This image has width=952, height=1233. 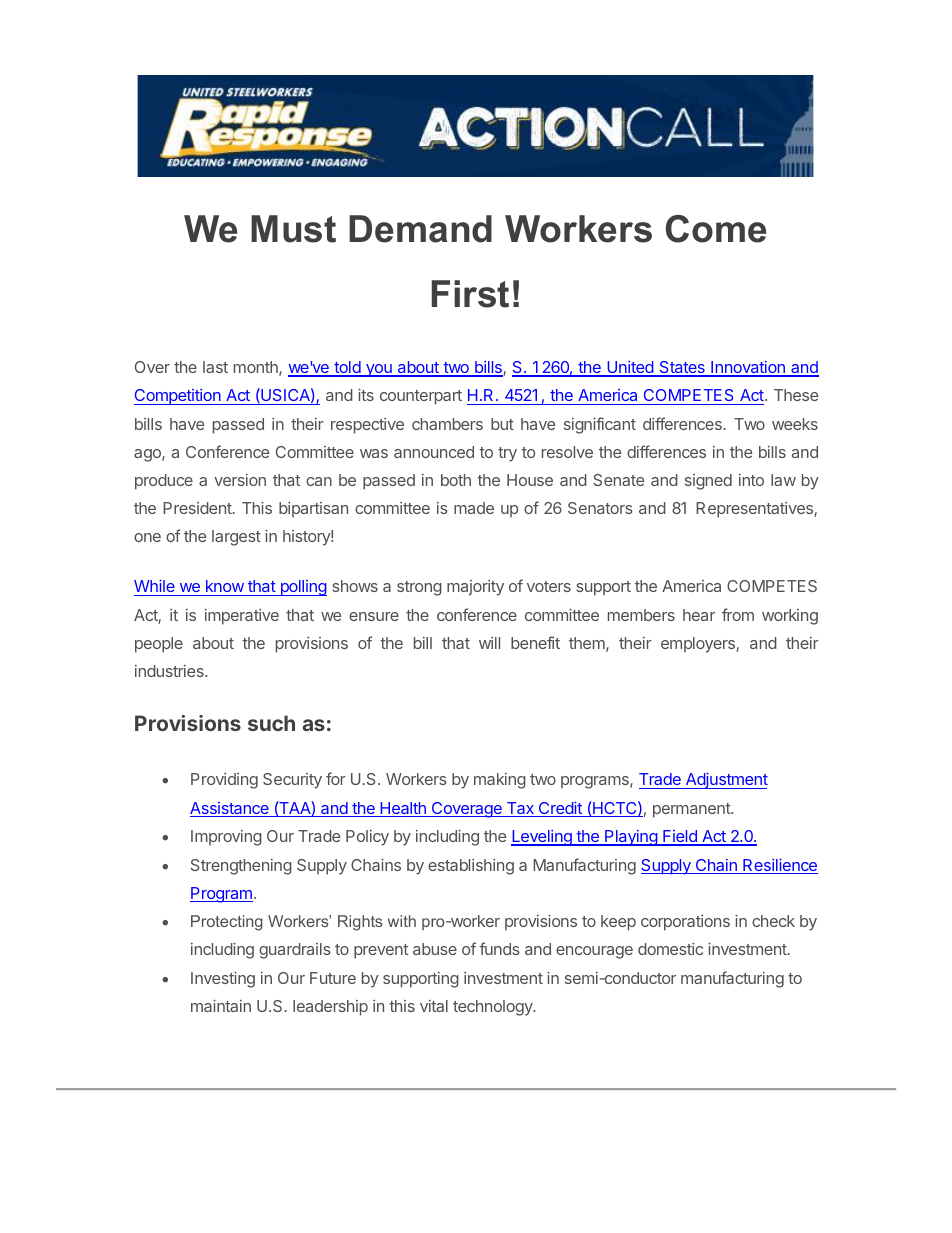 I want to click on domestic, so click(x=670, y=949).
